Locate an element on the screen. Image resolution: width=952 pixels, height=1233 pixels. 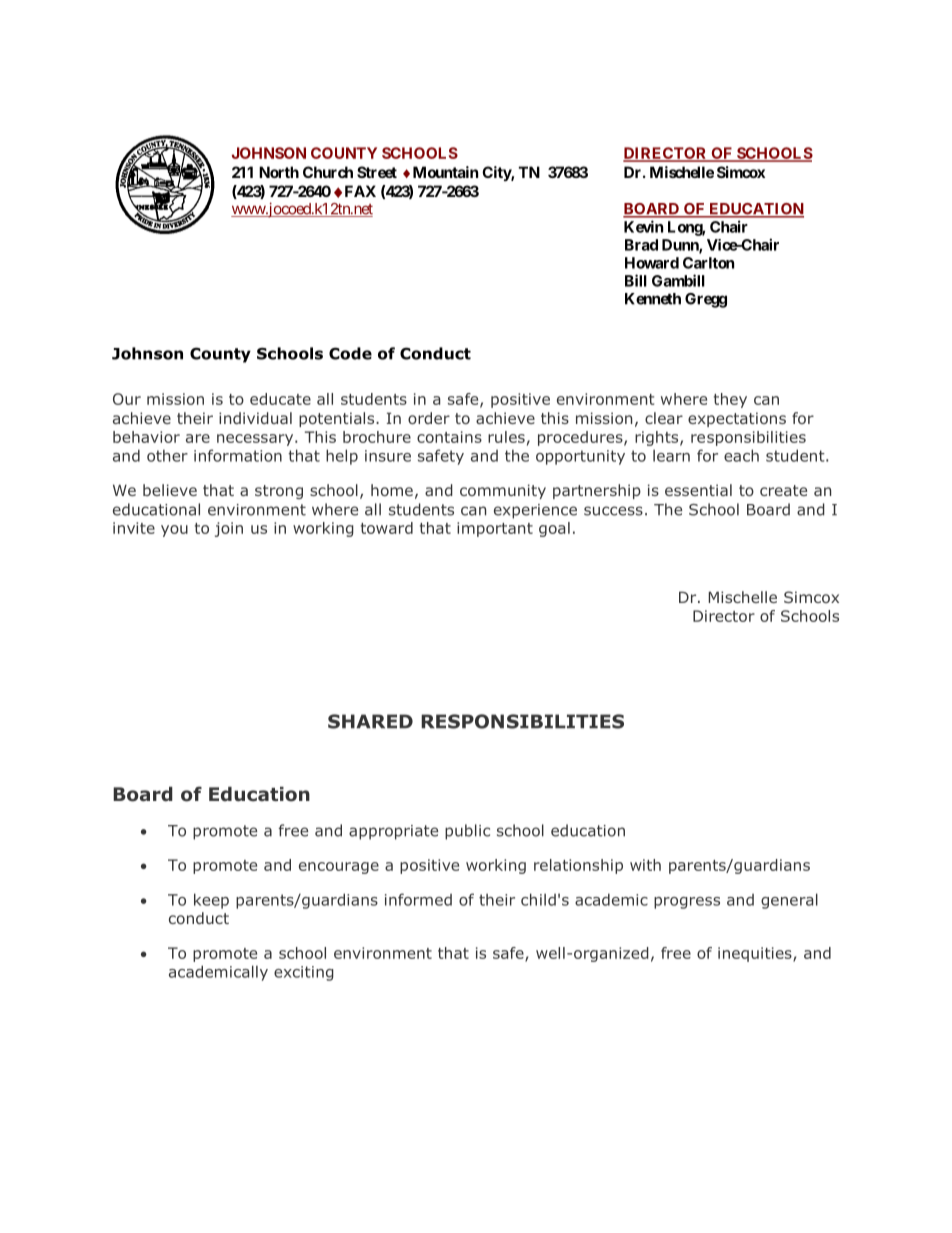
SHARED is located at coordinates (370, 721).
